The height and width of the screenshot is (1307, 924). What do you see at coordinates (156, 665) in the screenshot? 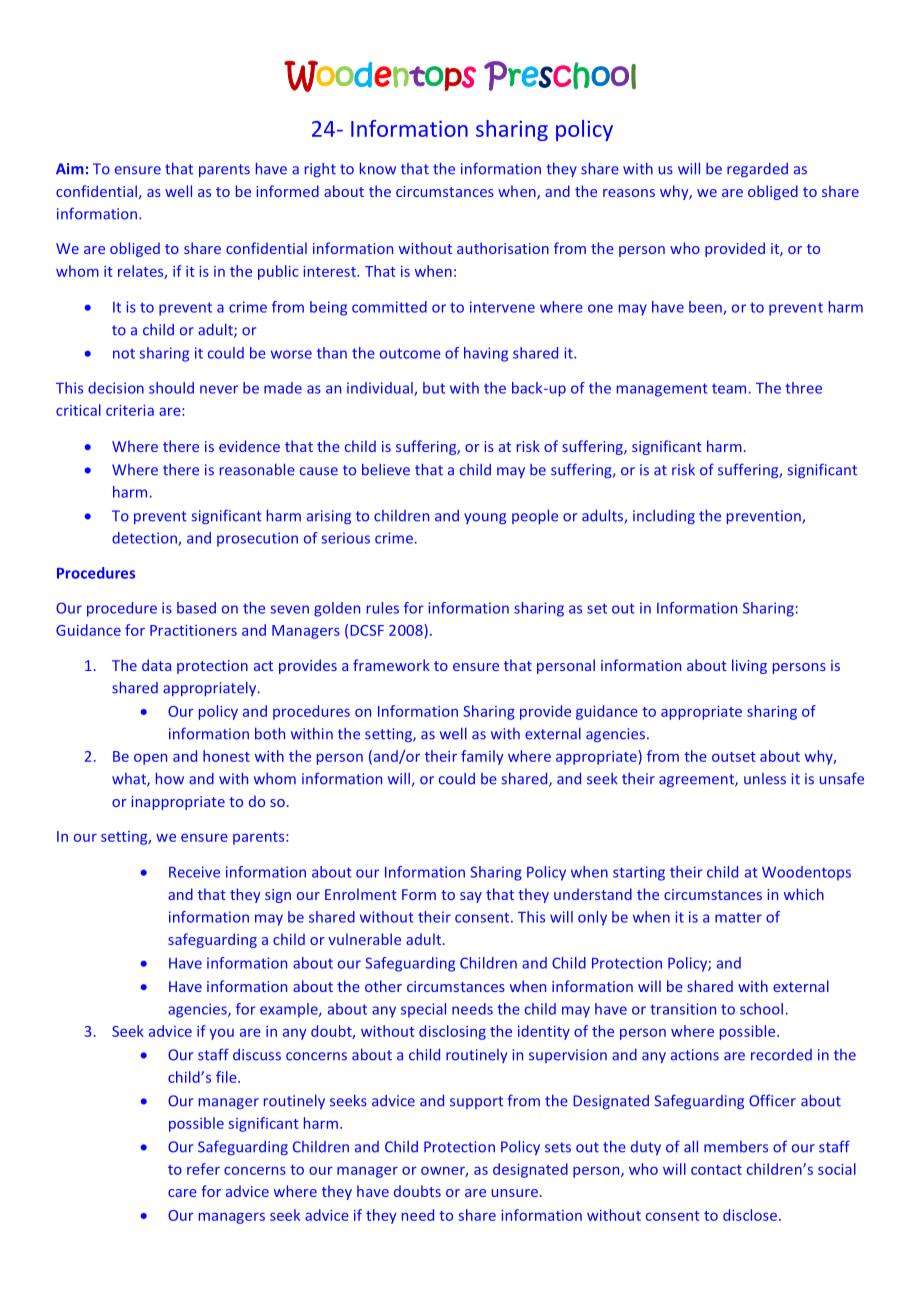
I see `data` at bounding box center [156, 665].
